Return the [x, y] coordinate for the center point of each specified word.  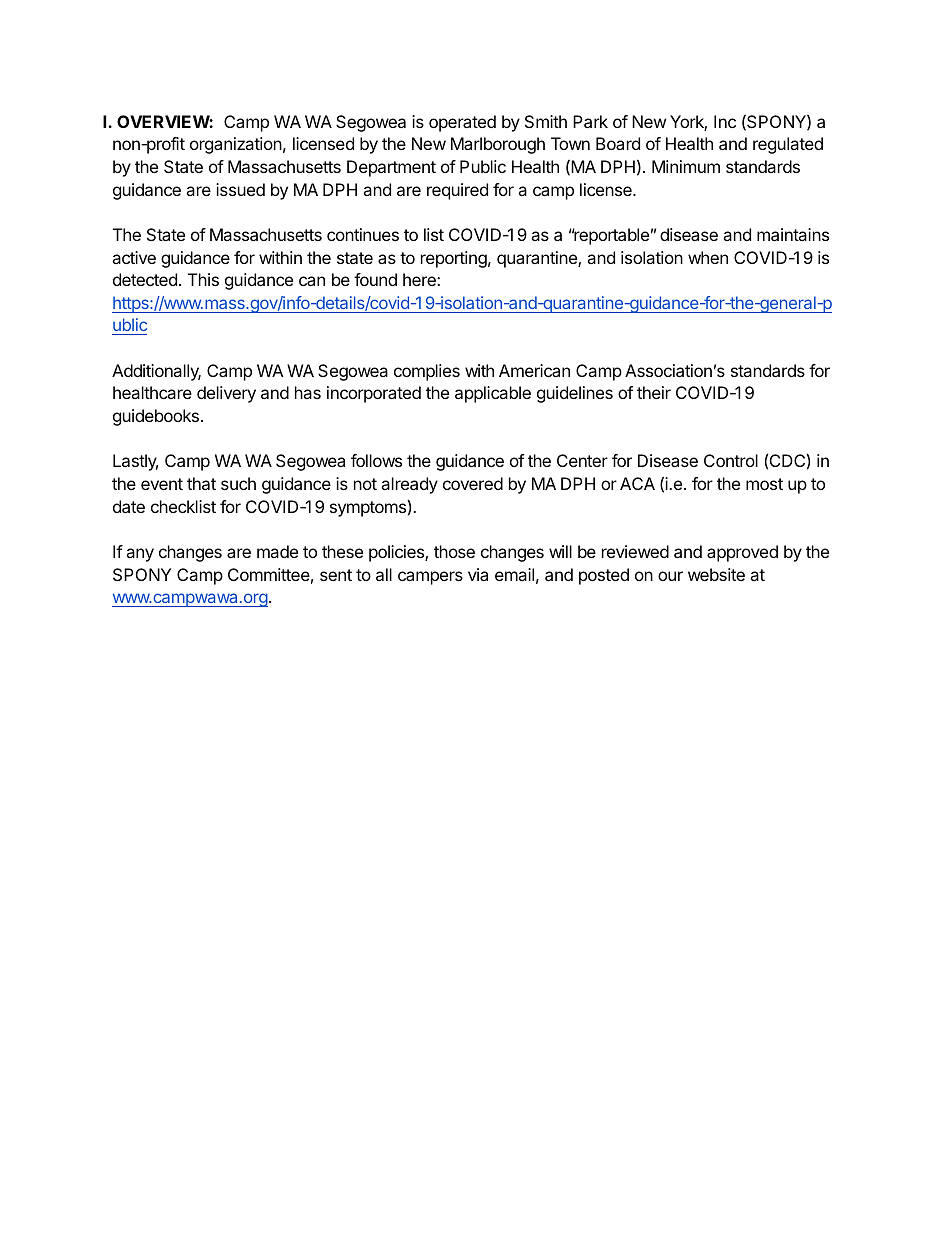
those [454, 551]
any [140, 555]
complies [427, 372]
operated [462, 123]
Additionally [156, 372]
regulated [788, 145]
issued [240, 189]
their [654, 392]
